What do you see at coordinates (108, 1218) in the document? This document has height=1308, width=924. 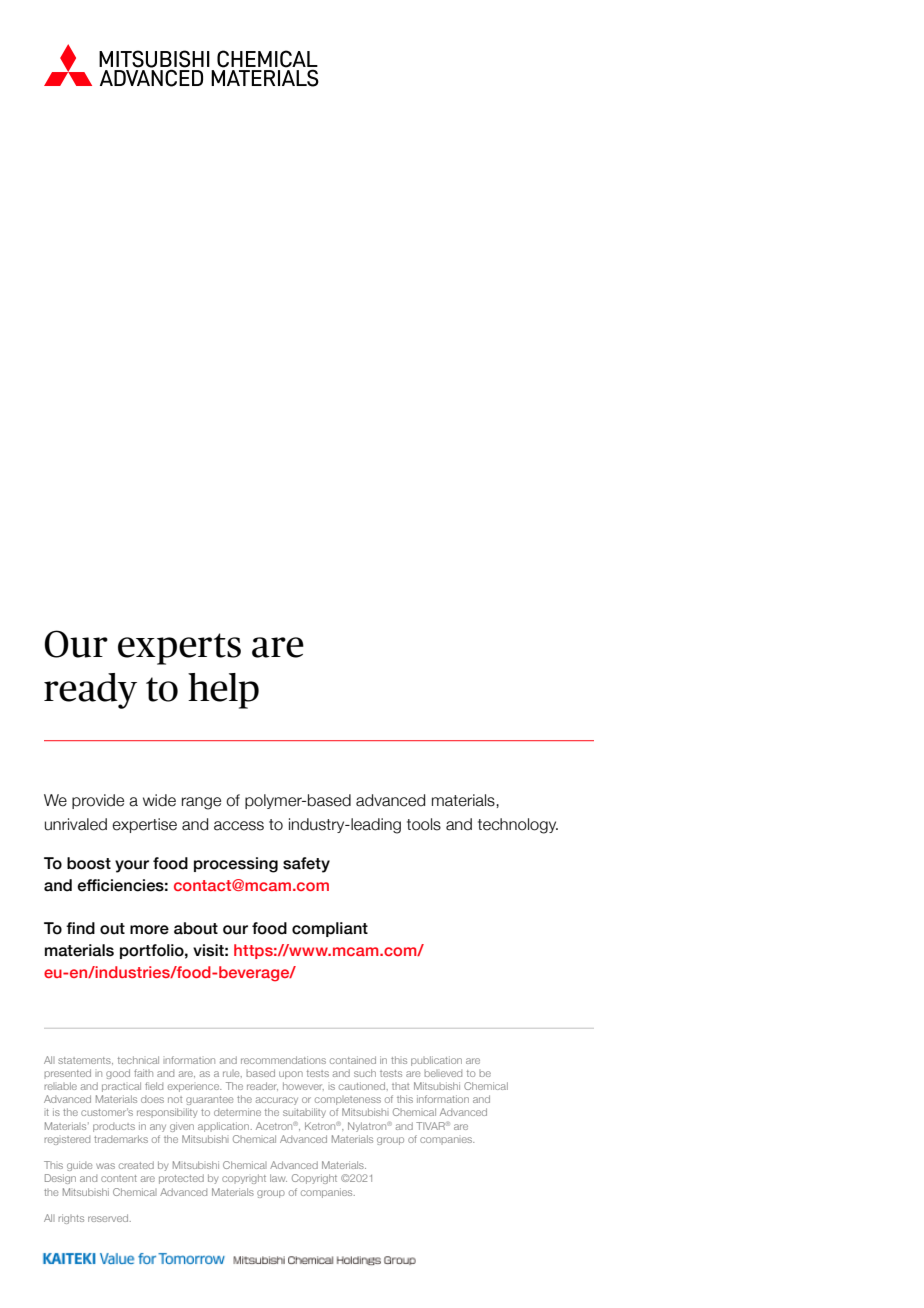 I see `reserved` at bounding box center [108, 1218].
